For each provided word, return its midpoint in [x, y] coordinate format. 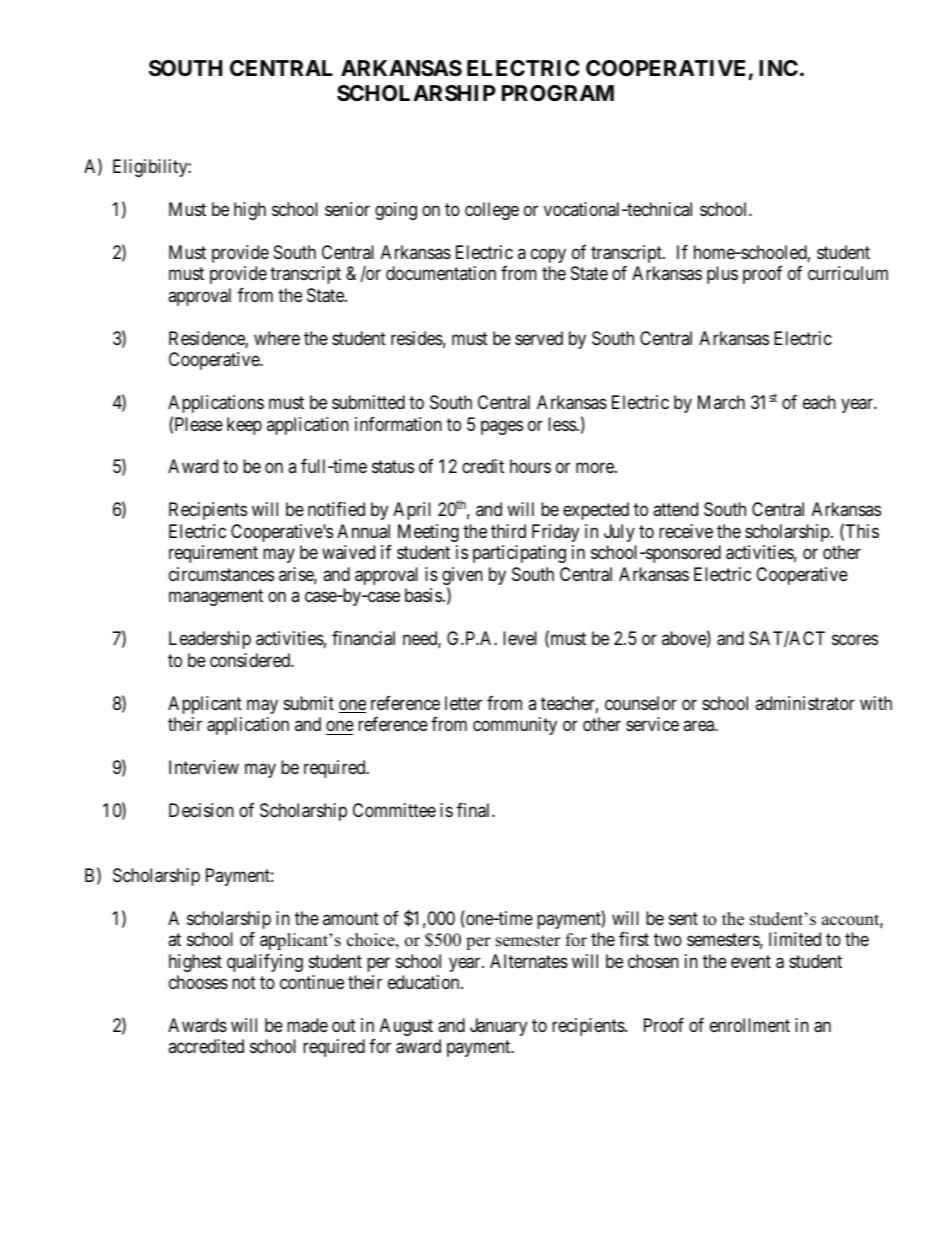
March [721, 402]
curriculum [848, 273]
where [277, 338]
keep [244, 426]
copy [548, 255]
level [520, 638]
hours [530, 466]
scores [855, 640]
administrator [805, 703]
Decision [201, 810]
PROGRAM [558, 93]
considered [251, 660]
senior [347, 209]
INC [778, 68]
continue [312, 982]
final [475, 810]
